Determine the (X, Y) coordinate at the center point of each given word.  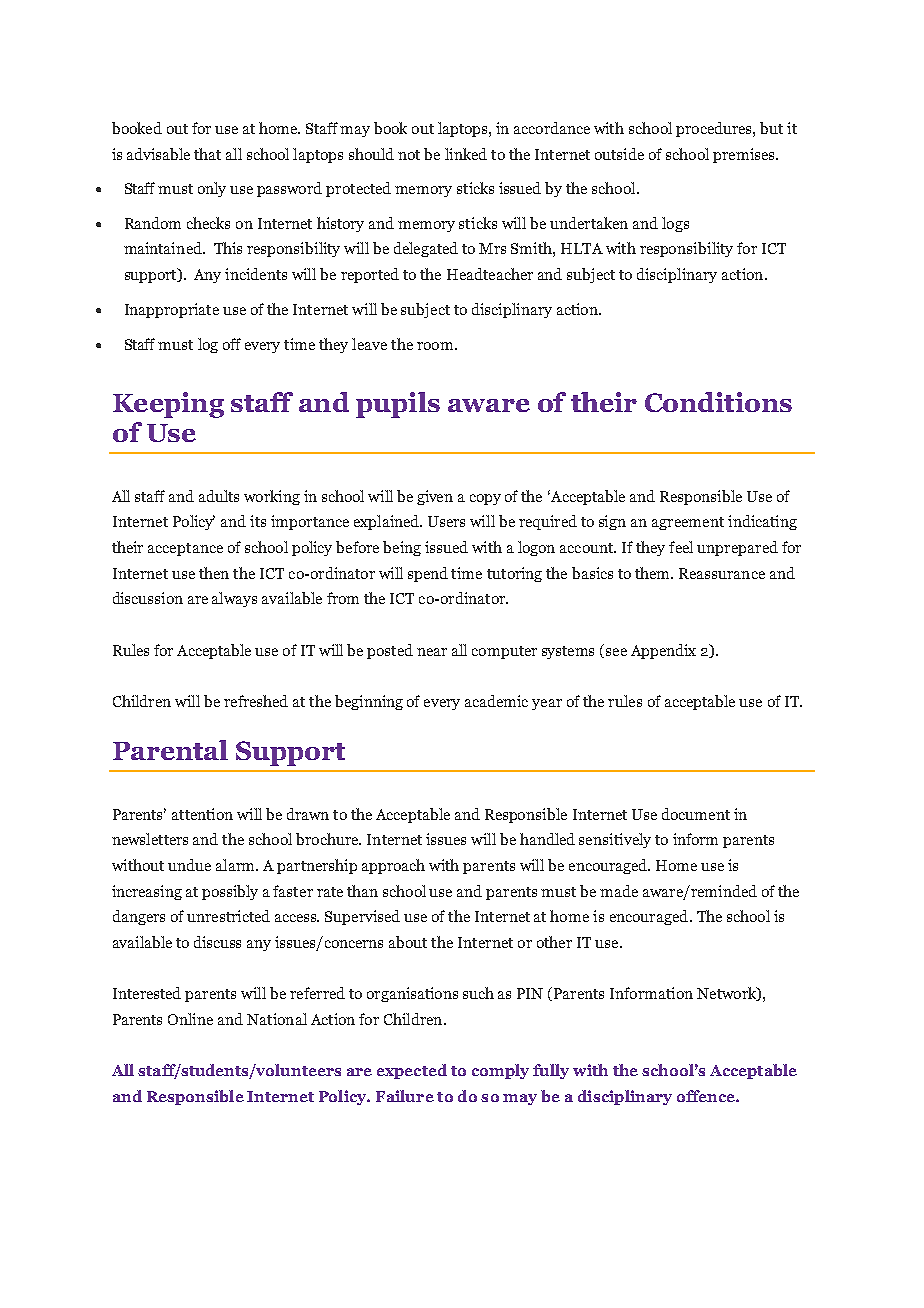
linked (466, 154)
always (234, 599)
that (207, 154)
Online (190, 1019)
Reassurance (722, 573)
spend (428, 574)
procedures (715, 129)
